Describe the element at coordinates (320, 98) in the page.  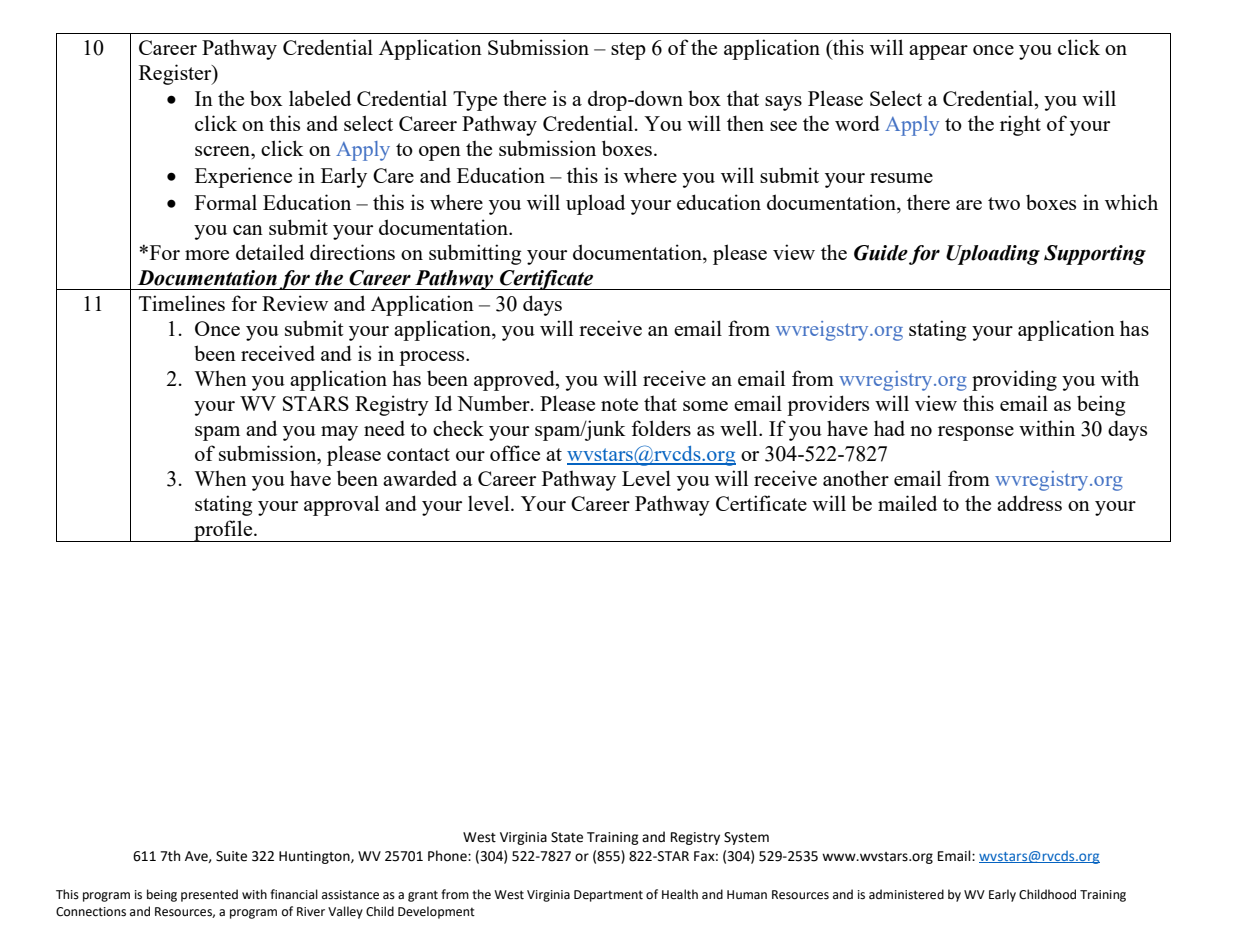
I see `labeled` at that location.
